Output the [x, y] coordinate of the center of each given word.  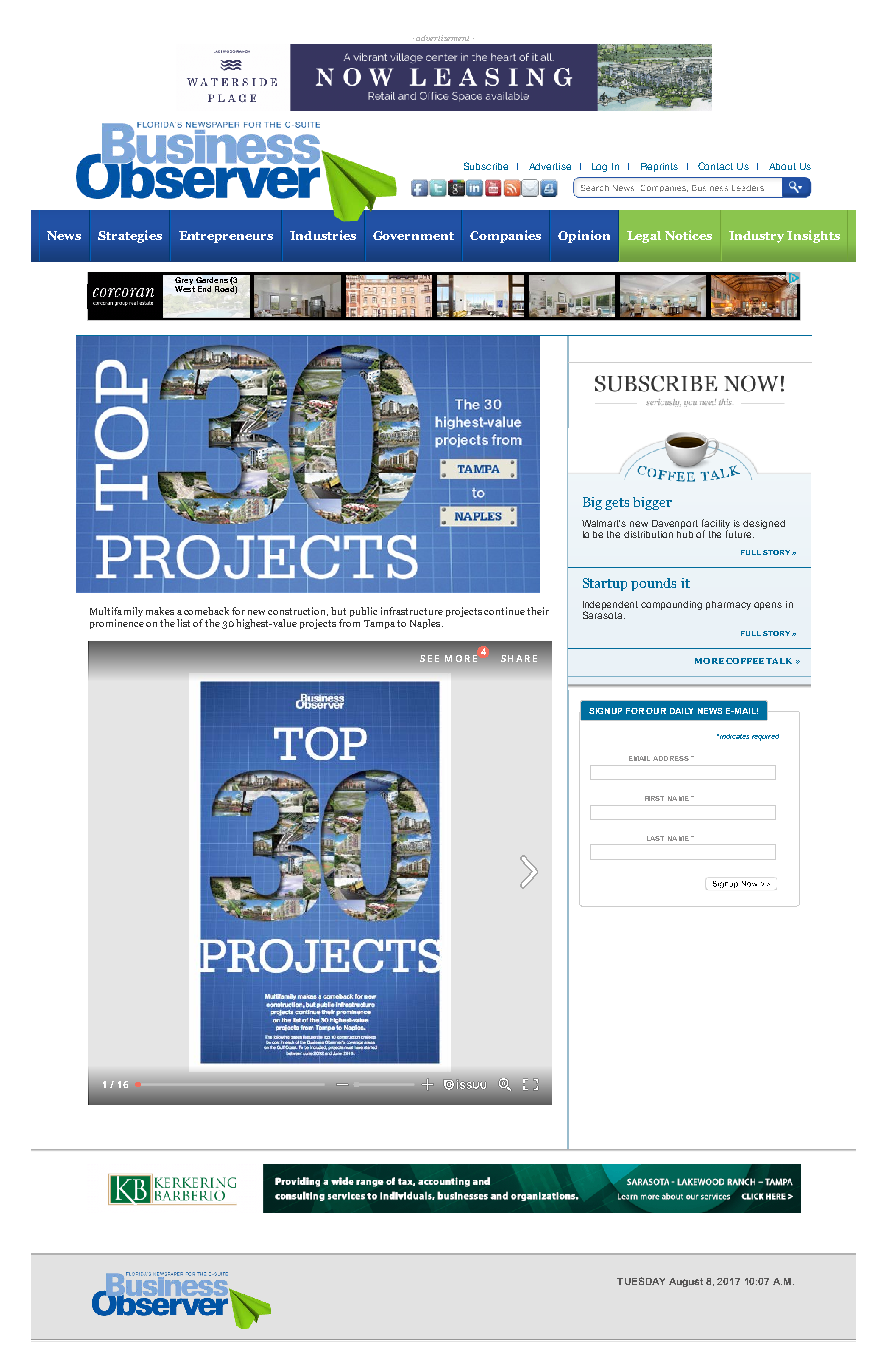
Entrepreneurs [226, 237]
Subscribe [486, 166]
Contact [715, 166]
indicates [734, 736]
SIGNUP [605, 711]
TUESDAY [641, 1281]
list [183, 623]
